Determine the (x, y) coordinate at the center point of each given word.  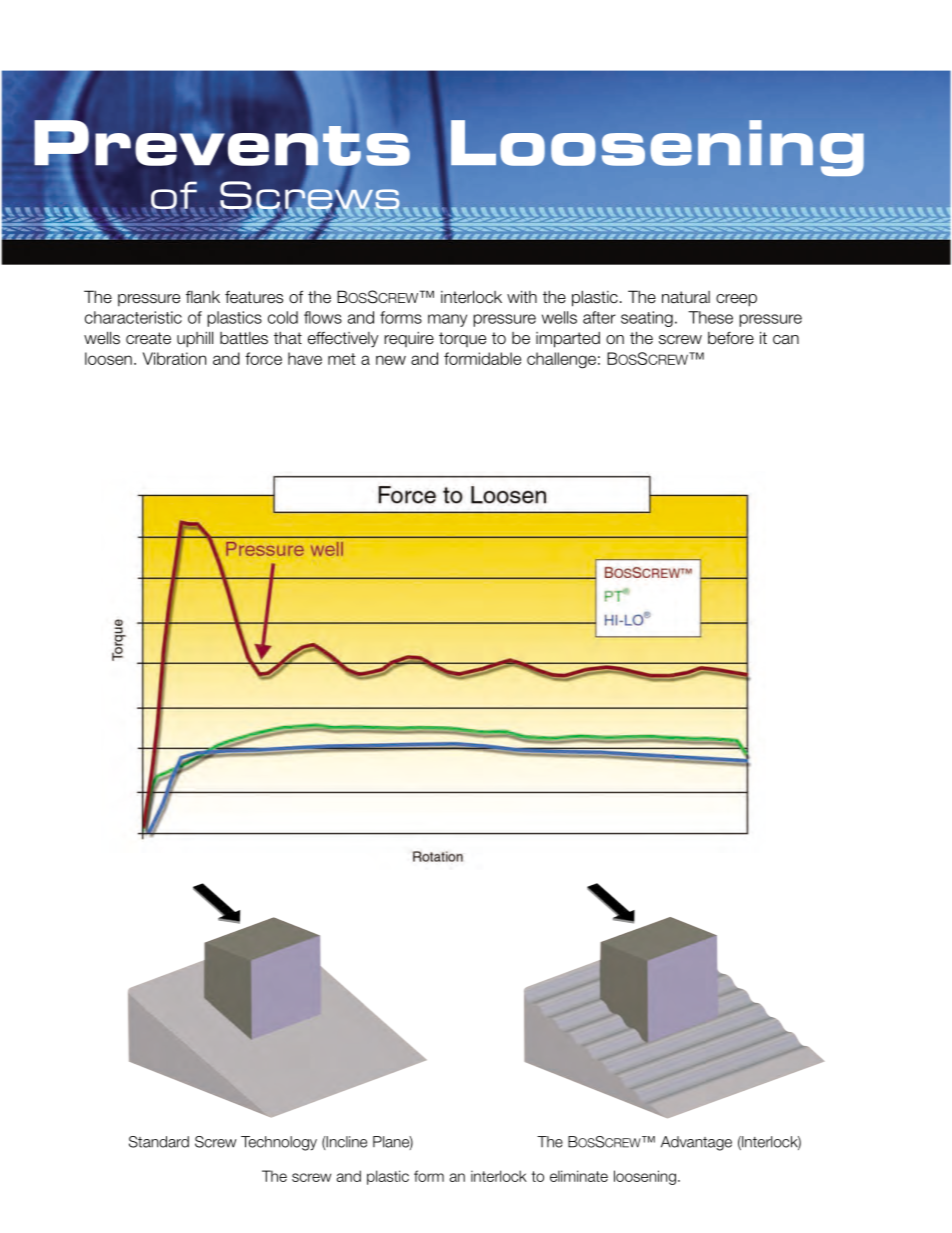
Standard (159, 1142)
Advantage (696, 1143)
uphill (195, 339)
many (447, 320)
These (710, 317)
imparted (568, 340)
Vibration (174, 358)
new (391, 360)
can (786, 340)
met (342, 359)
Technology (279, 1143)
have (305, 358)
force (263, 358)
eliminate (579, 1176)
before (731, 338)
